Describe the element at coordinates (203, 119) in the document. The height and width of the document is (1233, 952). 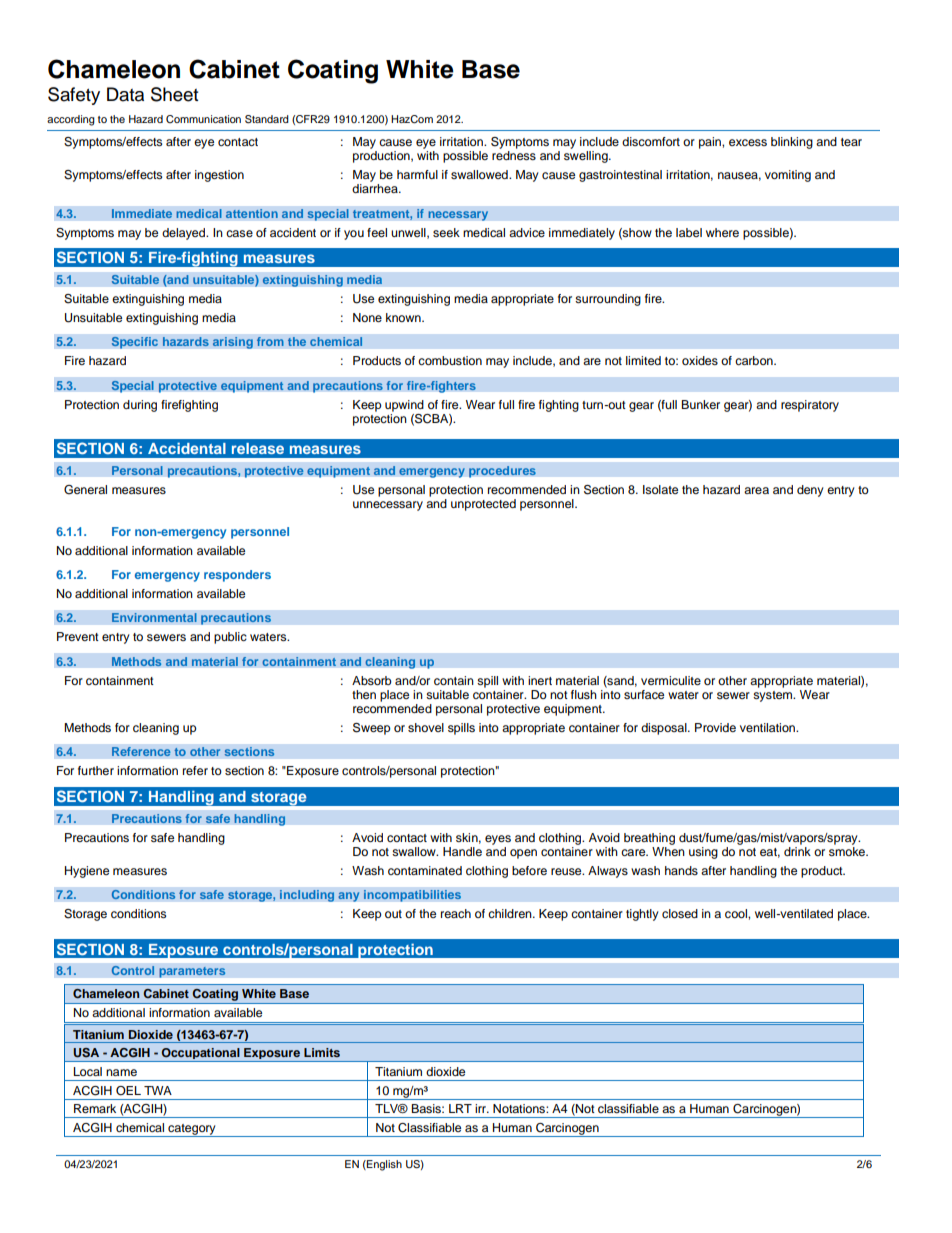
I see `Communication` at that location.
